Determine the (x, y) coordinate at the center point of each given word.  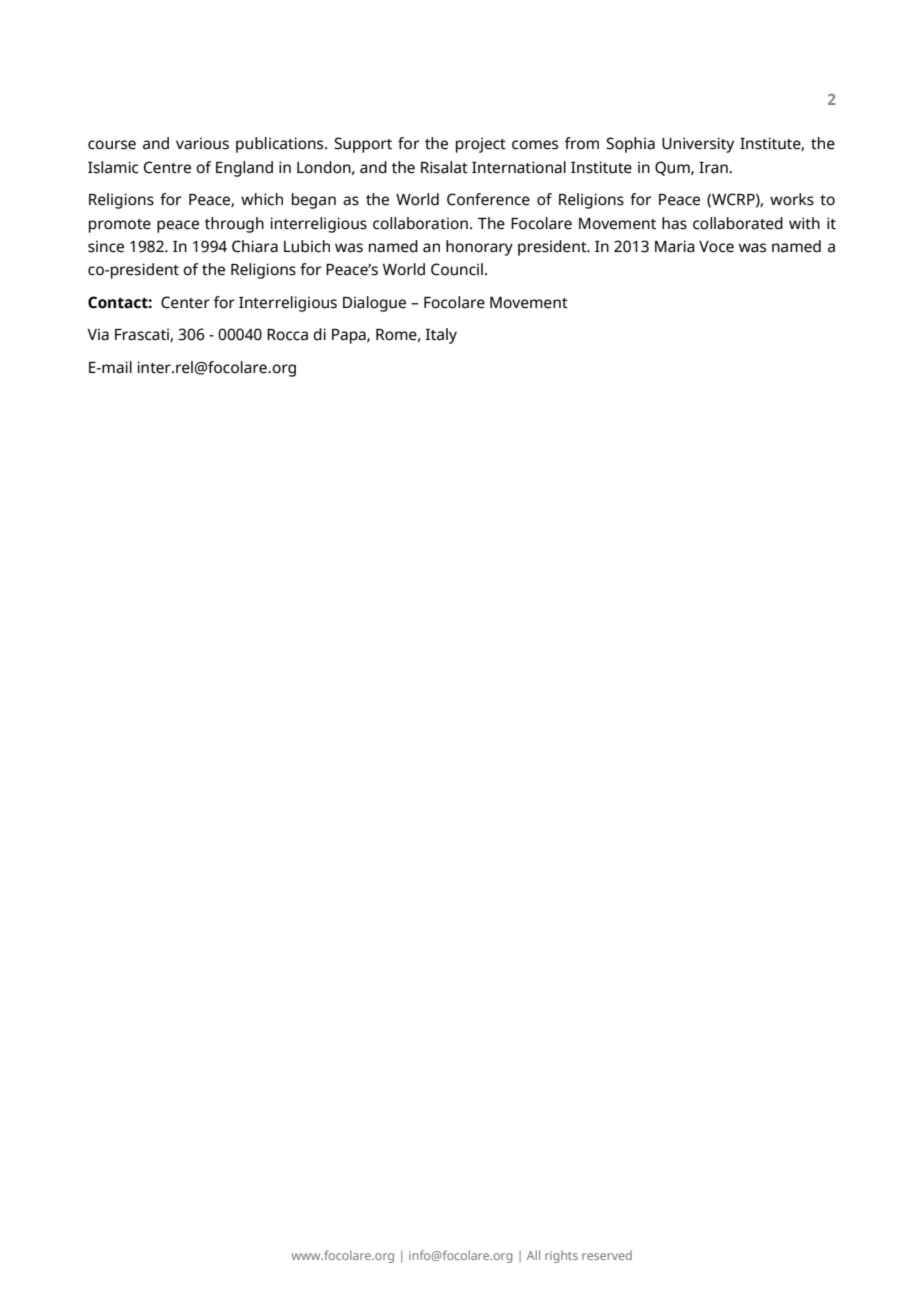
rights (561, 1256)
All (533, 1255)
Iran (714, 168)
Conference (488, 199)
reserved (607, 1255)
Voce (716, 247)
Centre (167, 167)
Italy (441, 336)
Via (98, 334)
